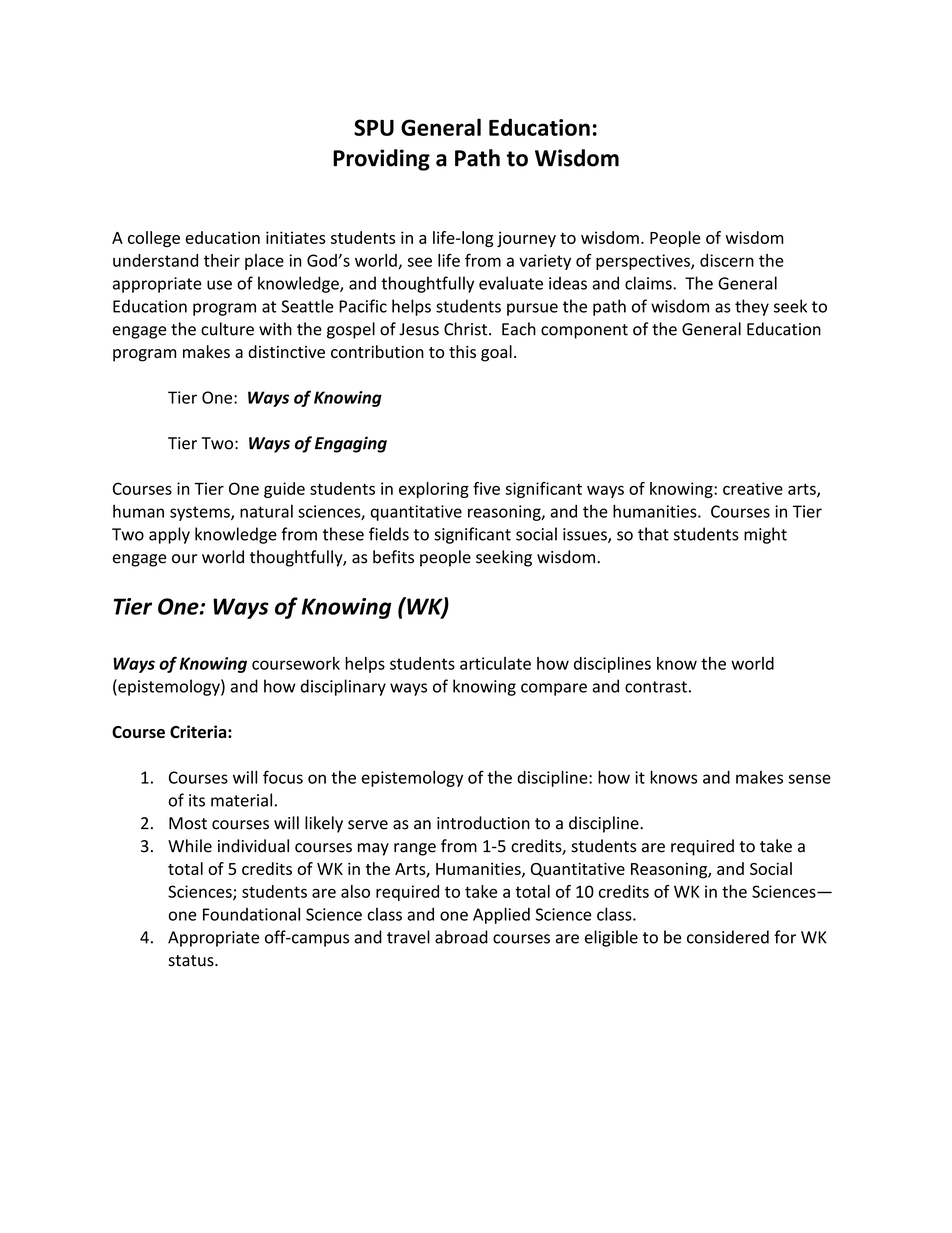 This page has width=952, height=1233. Describe the element at coordinates (461, 937) in the page. I see `abroad` at that location.
